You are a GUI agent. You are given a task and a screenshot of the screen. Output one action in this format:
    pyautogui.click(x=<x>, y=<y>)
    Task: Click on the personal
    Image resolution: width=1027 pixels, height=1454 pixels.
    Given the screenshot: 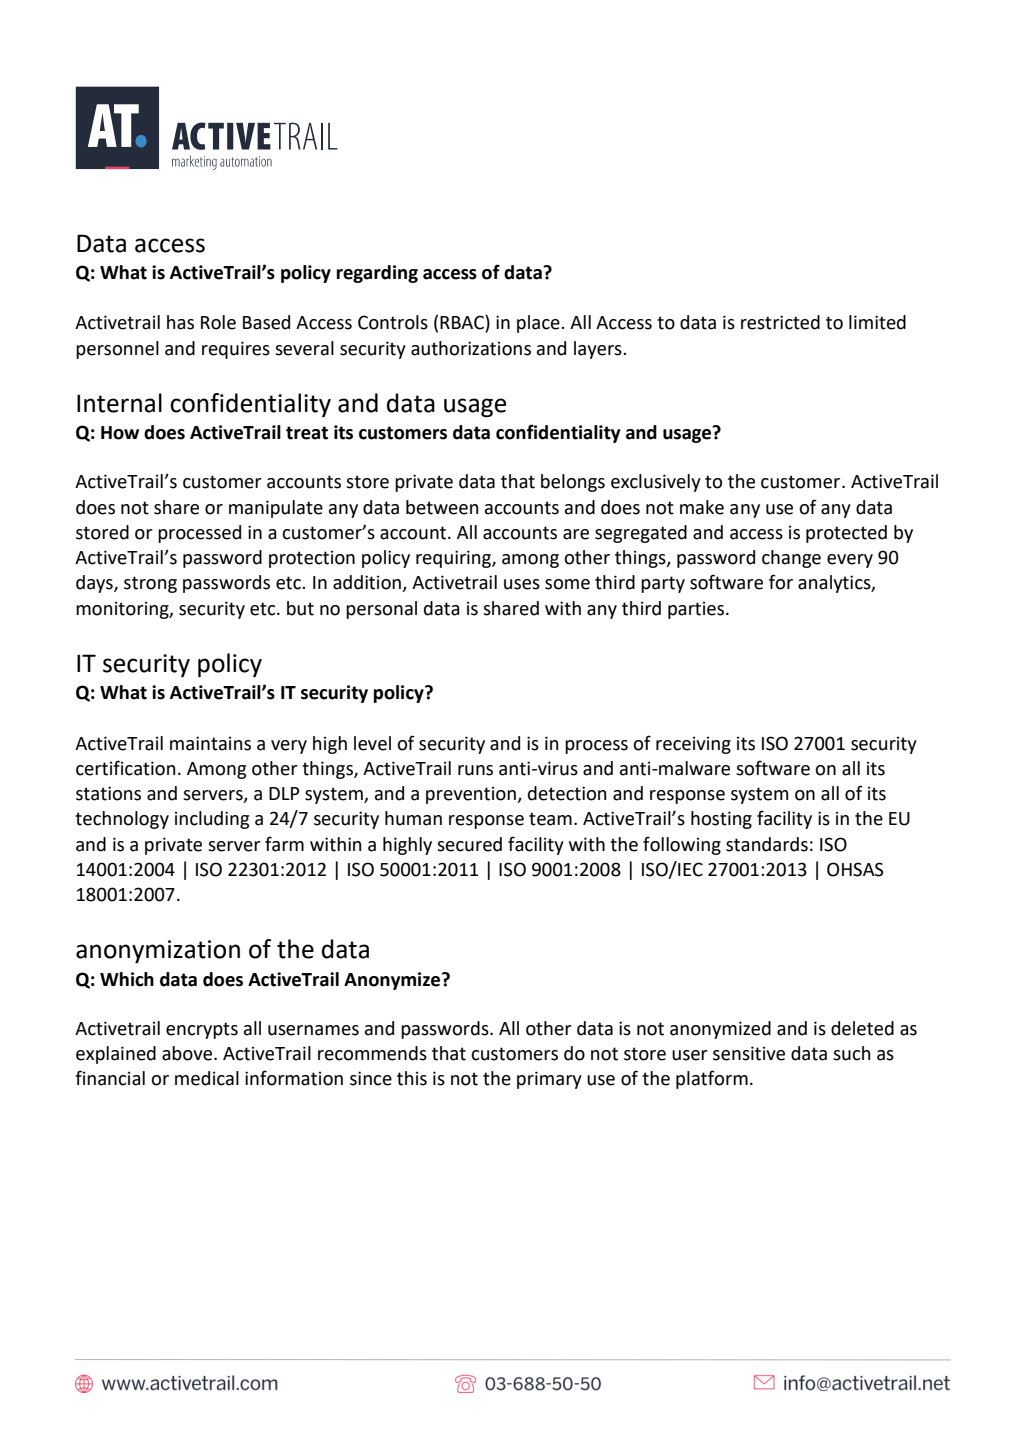 What is the action you would take?
    pyautogui.click(x=381, y=610)
